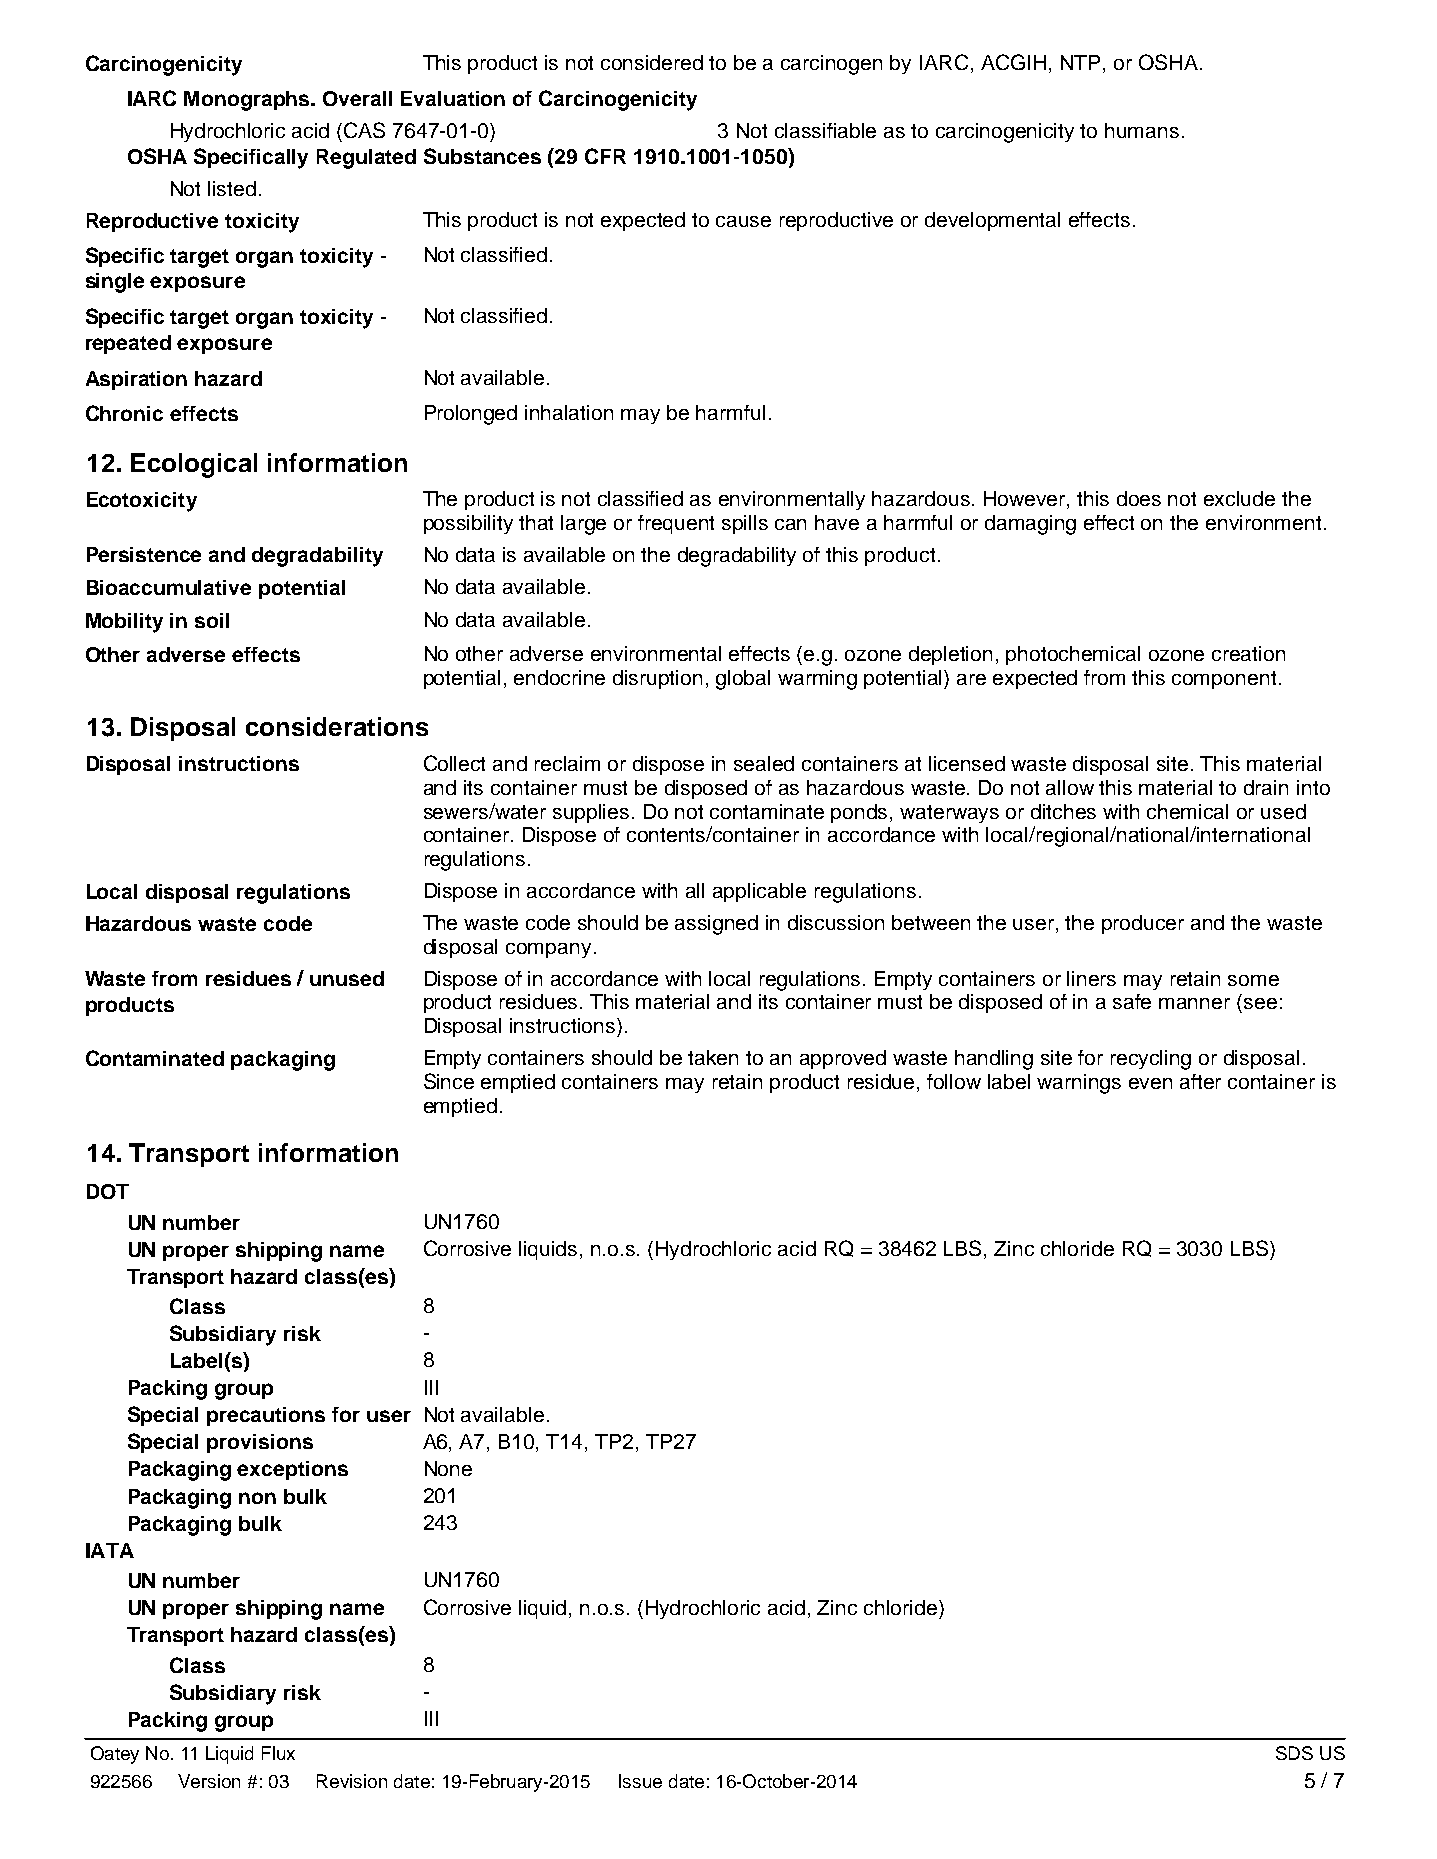 The width and height of the screenshot is (1437, 1859). What do you see at coordinates (652, 62) in the screenshot?
I see `considered` at bounding box center [652, 62].
